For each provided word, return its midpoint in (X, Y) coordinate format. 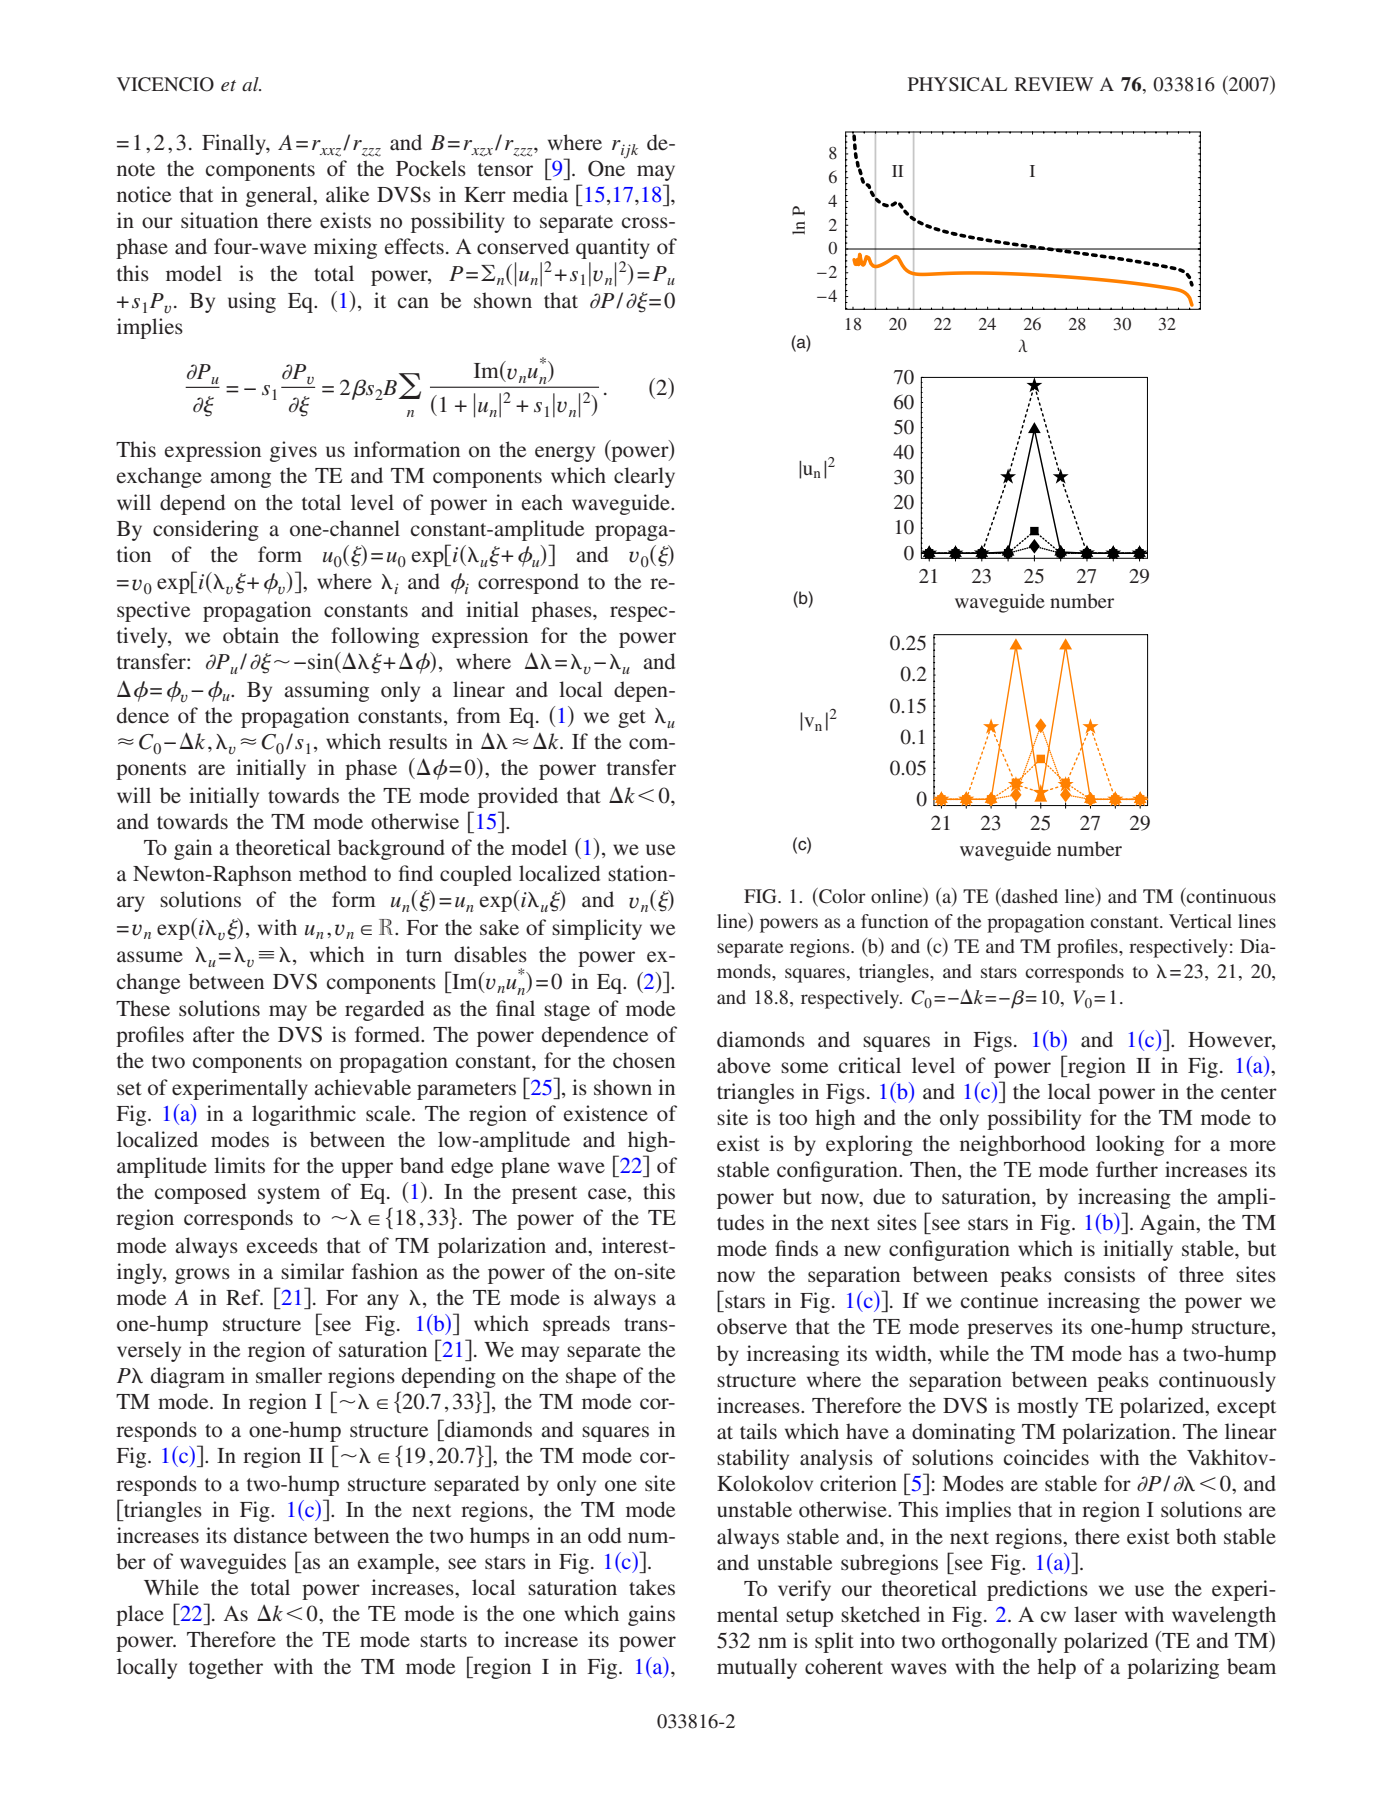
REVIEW (1054, 84)
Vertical (1200, 921)
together (226, 1668)
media (540, 194)
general (280, 196)
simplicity (597, 929)
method (333, 873)
